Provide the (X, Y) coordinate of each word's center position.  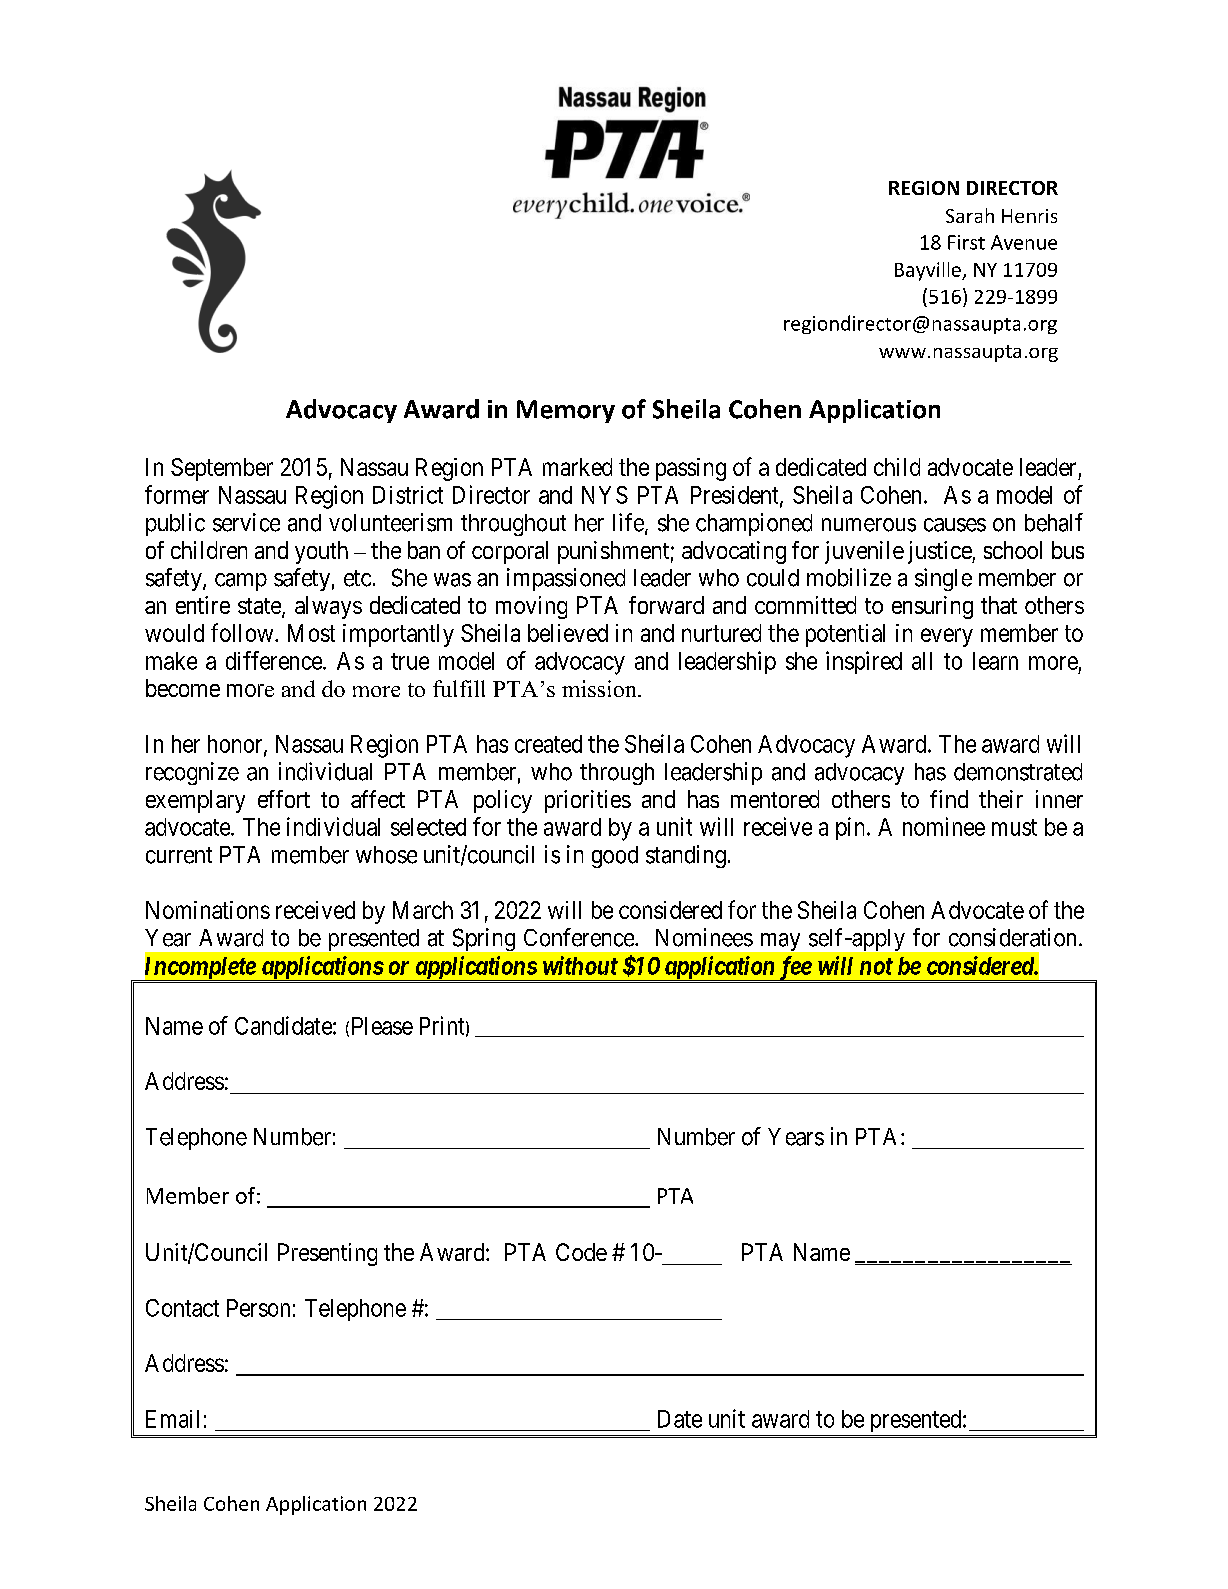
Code (581, 1252)
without (580, 965)
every (947, 637)
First (966, 242)
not (876, 966)
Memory (566, 411)
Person (258, 1308)
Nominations (208, 910)
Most (311, 633)
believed (568, 633)
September (222, 469)
